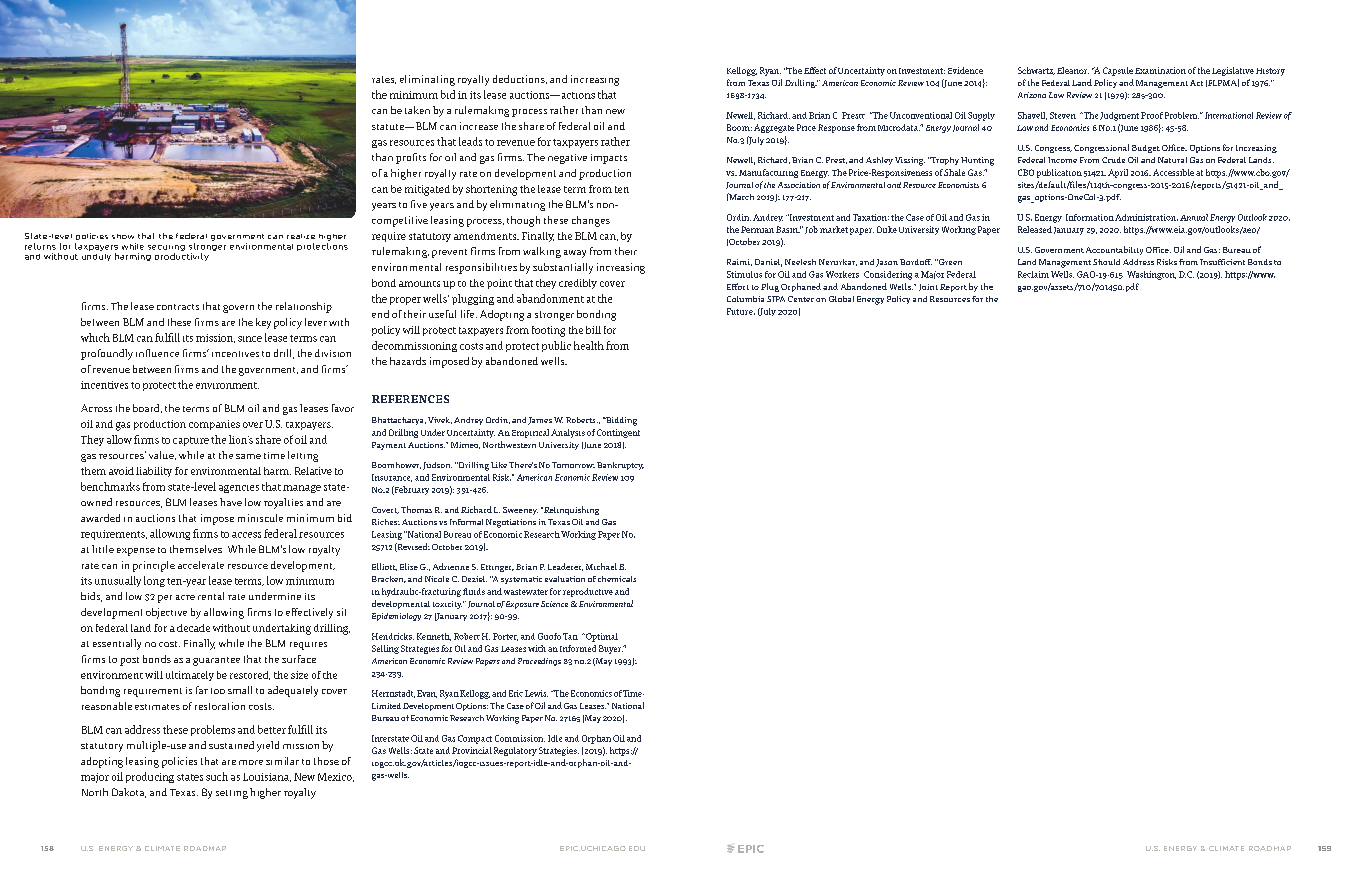  I want to click on Capsule, so click(1118, 71).
